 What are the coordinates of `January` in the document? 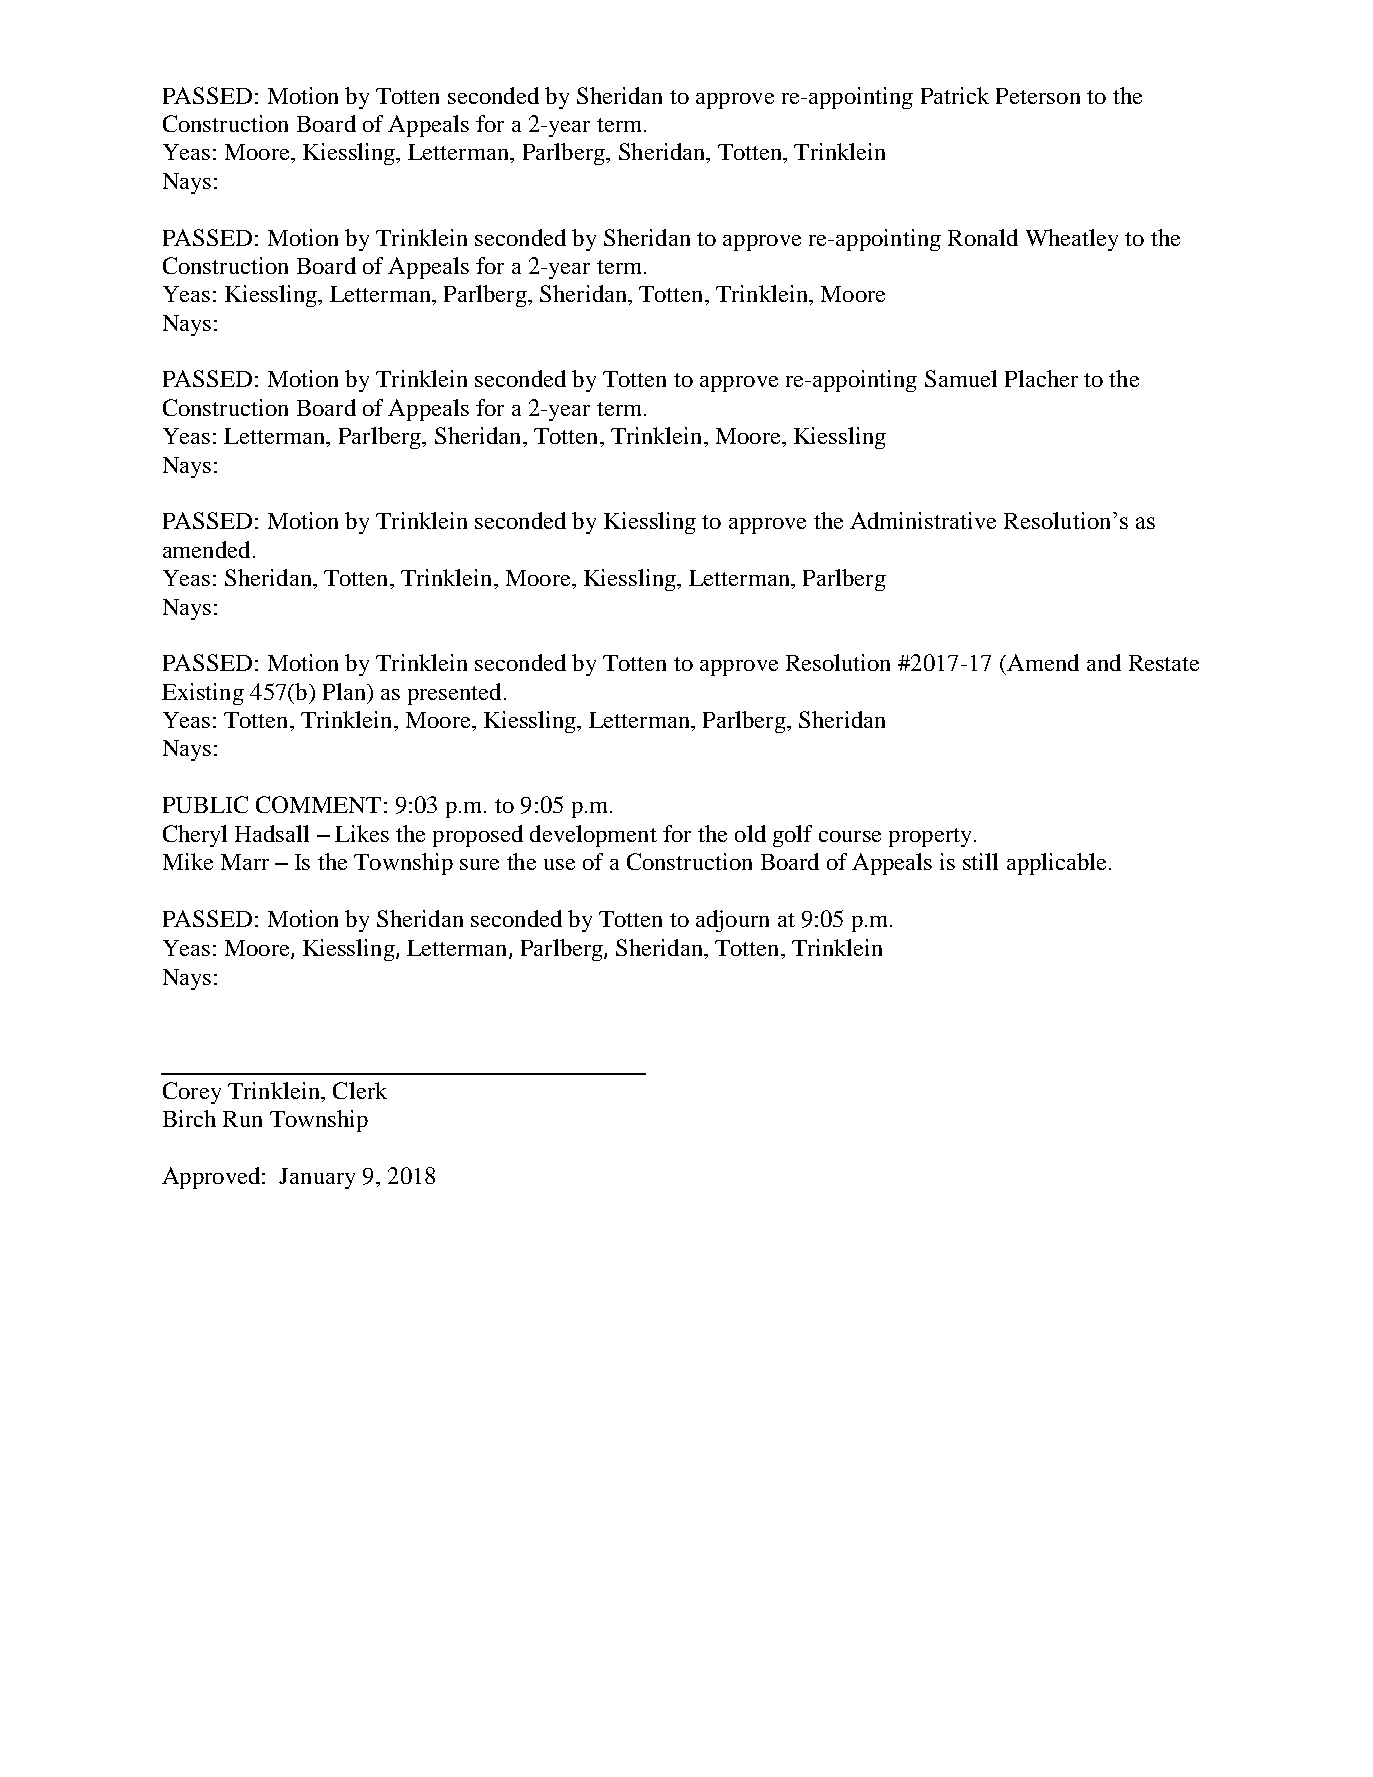 It's located at (317, 1178).
